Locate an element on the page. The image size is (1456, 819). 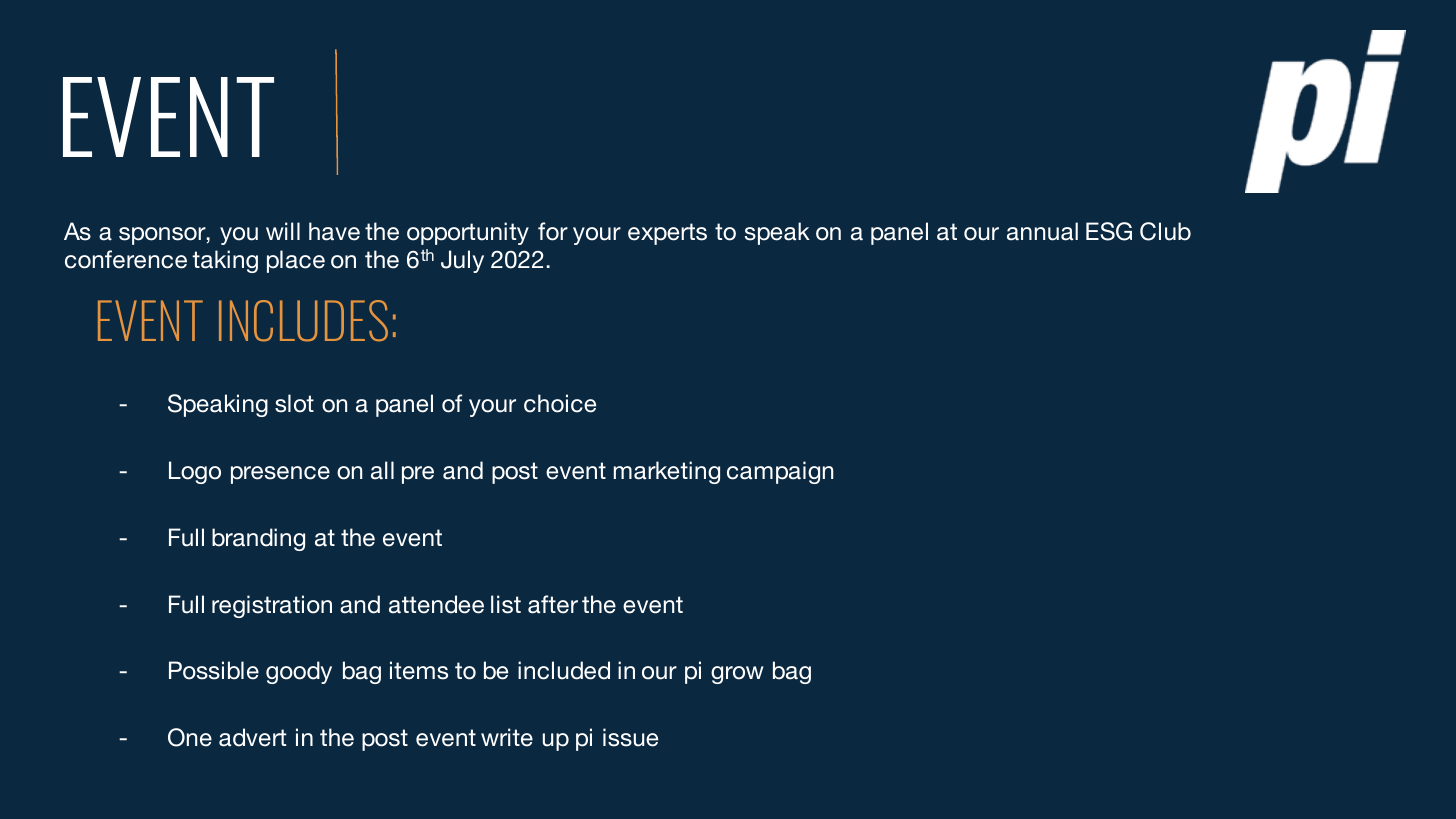
advert is located at coordinates (252, 737).
